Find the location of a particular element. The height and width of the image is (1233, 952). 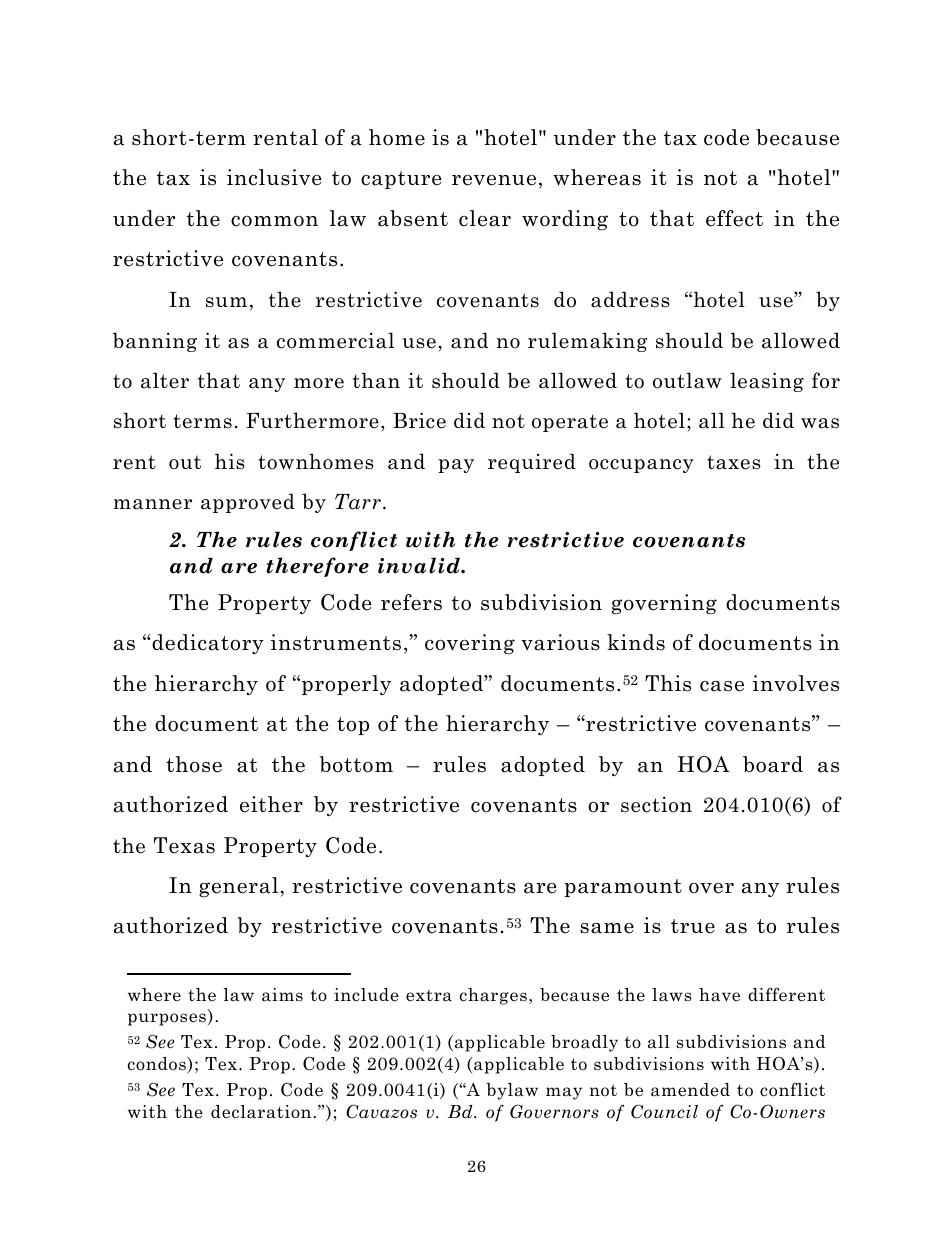

top is located at coordinates (353, 726).
